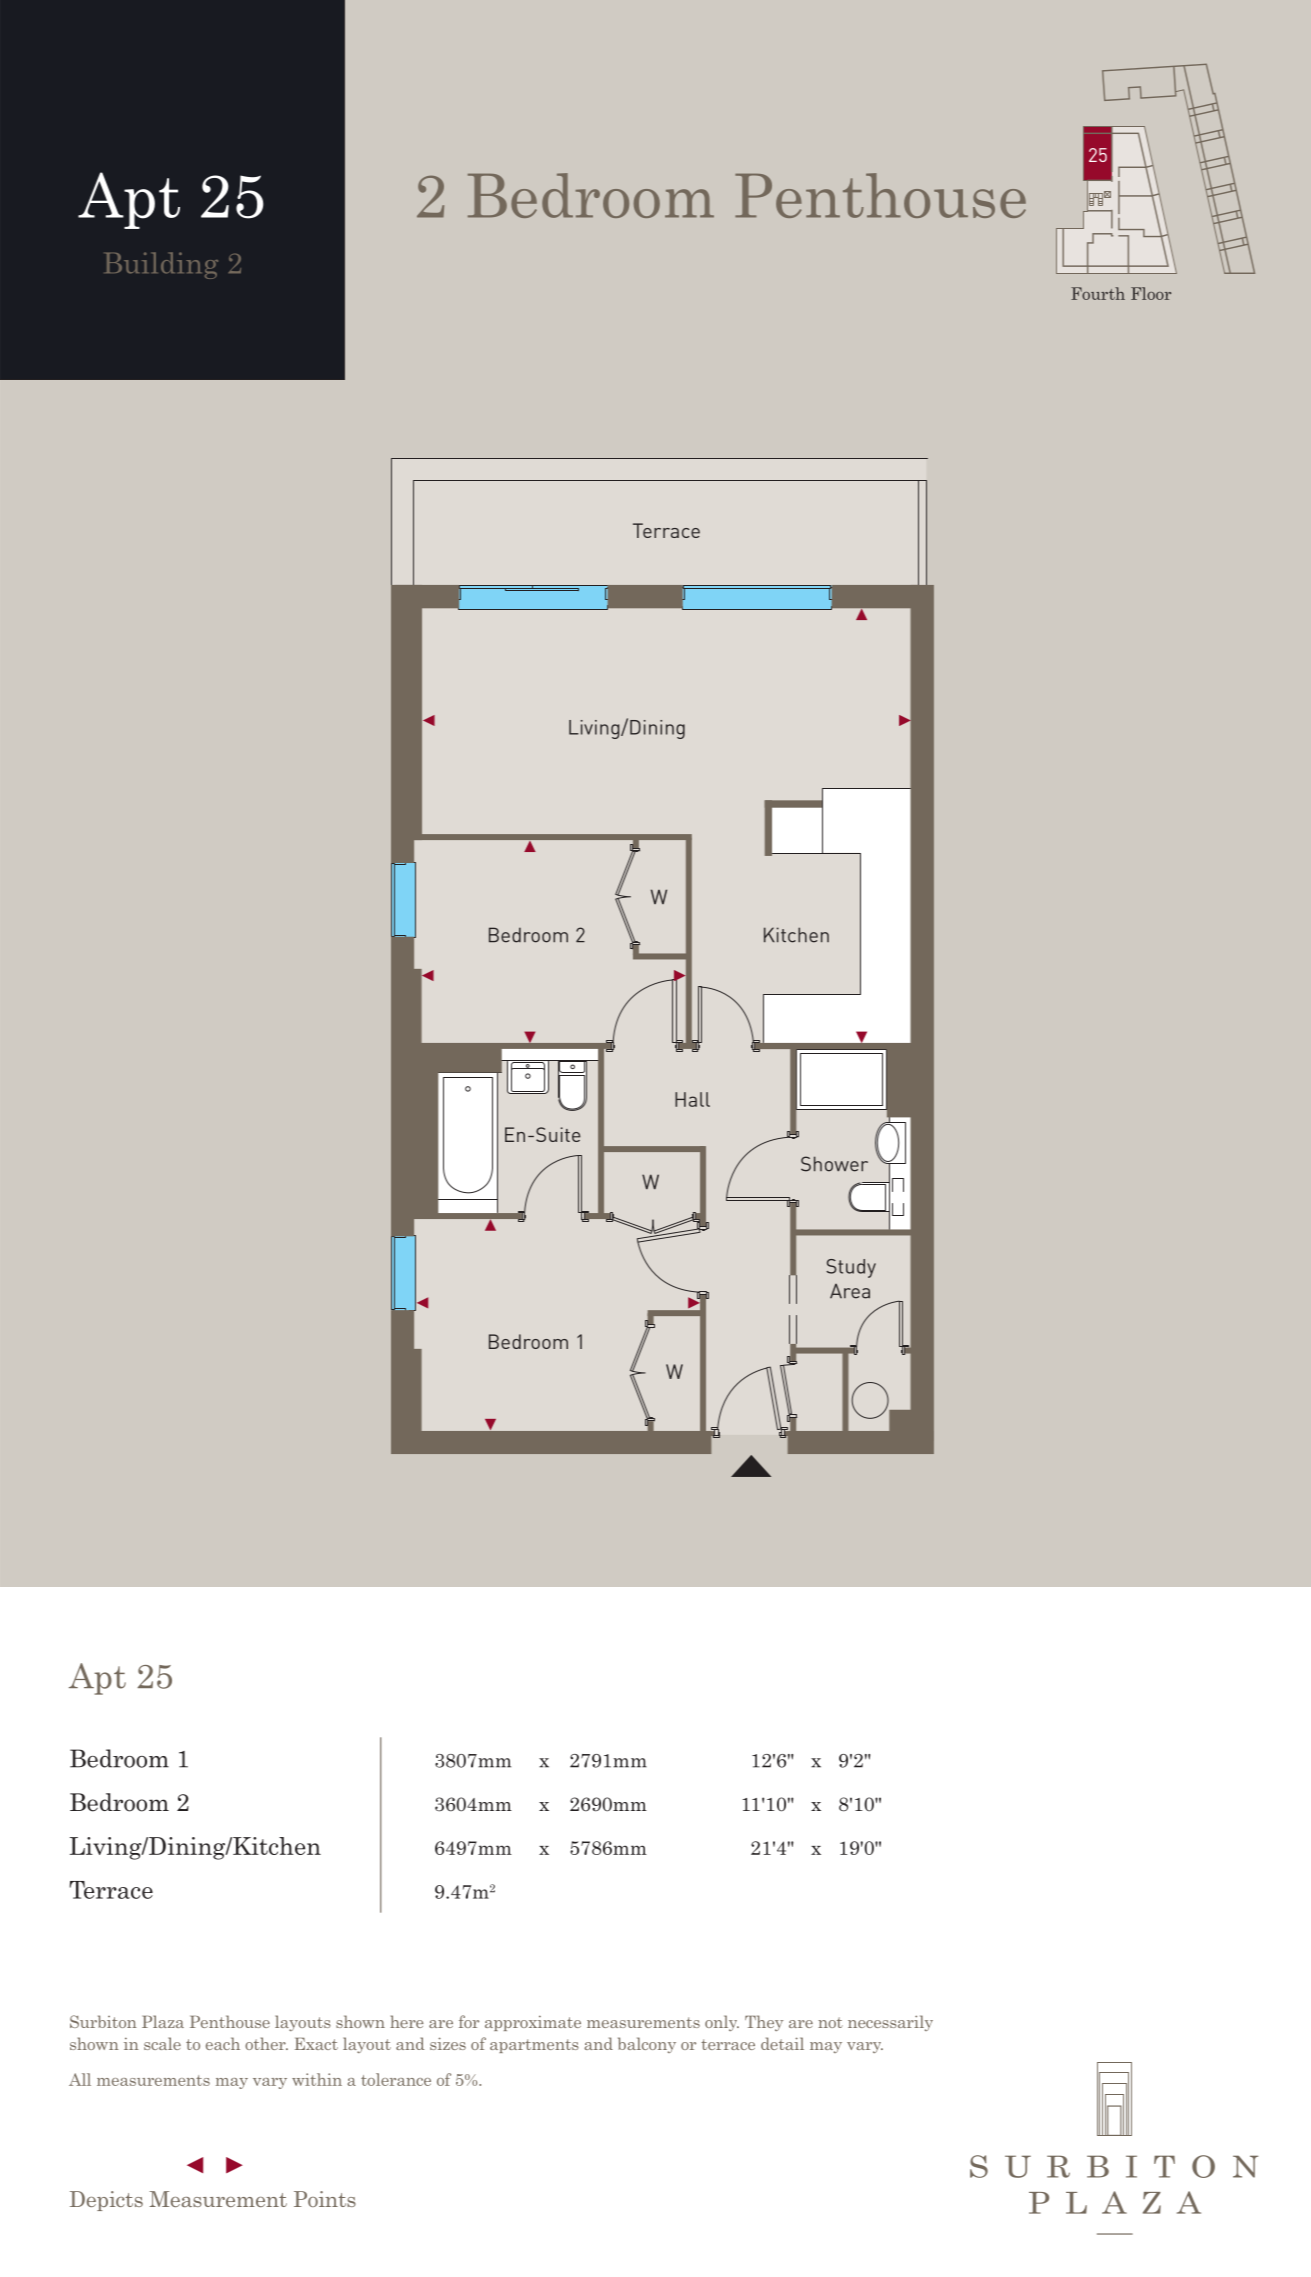 The image size is (1311, 2277). I want to click on Study, so click(851, 1268).
